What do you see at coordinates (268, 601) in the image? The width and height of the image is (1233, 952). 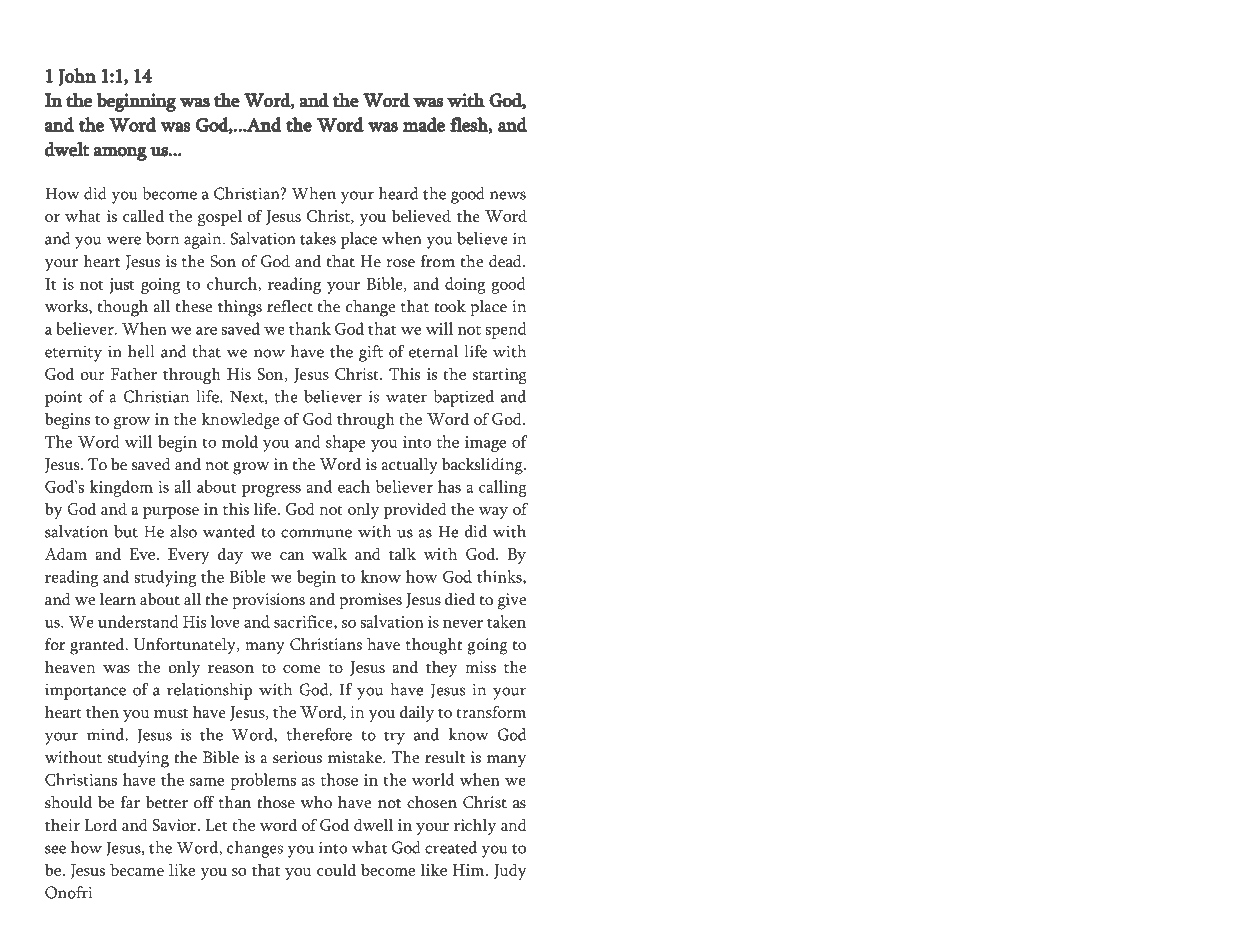 I see `provisions` at bounding box center [268, 601].
